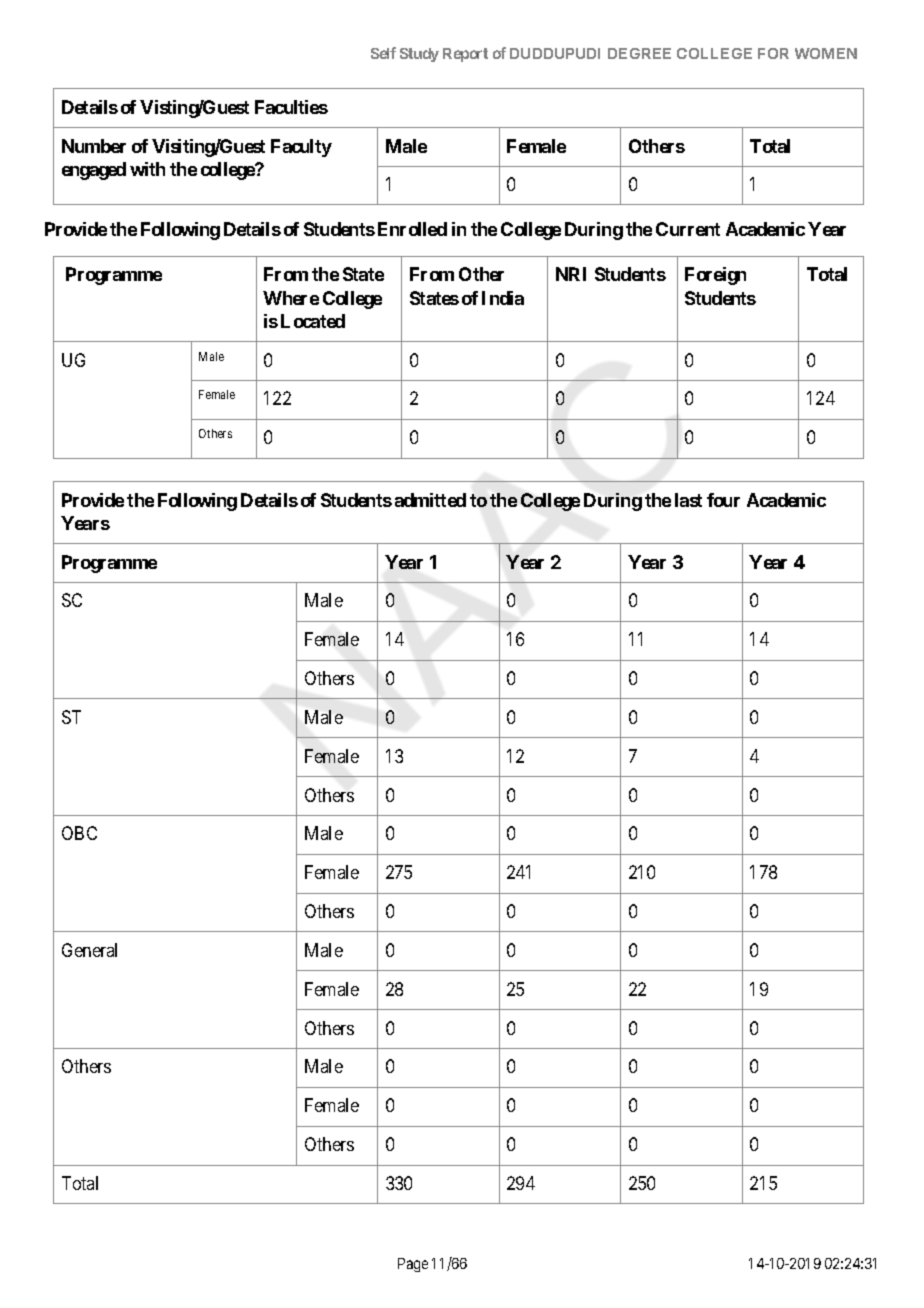 The height and width of the screenshot is (1308, 924). I want to click on General, so click(89, 950).
